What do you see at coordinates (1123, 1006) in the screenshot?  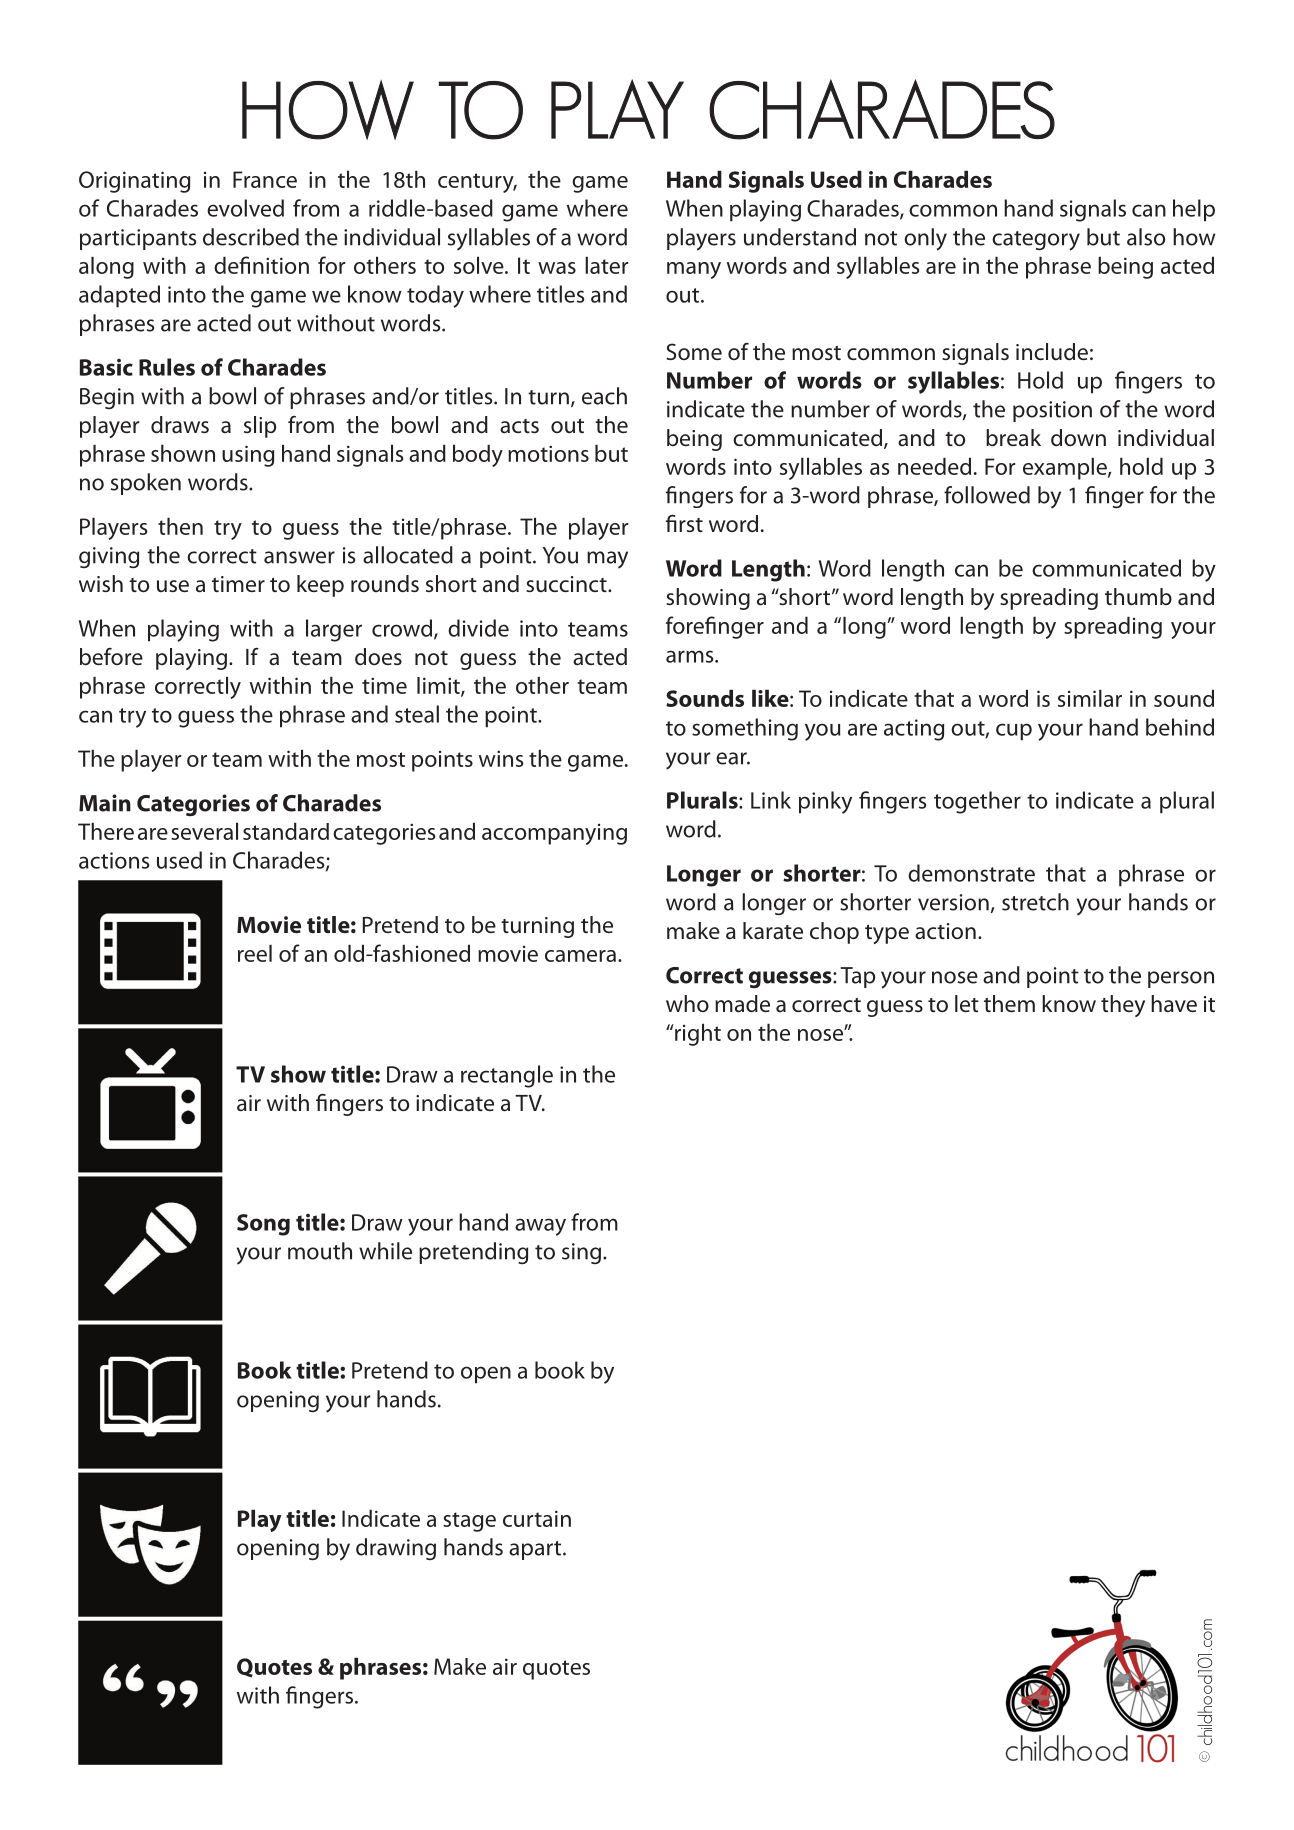 I see `they` at bounding box center [1123, 1006].
